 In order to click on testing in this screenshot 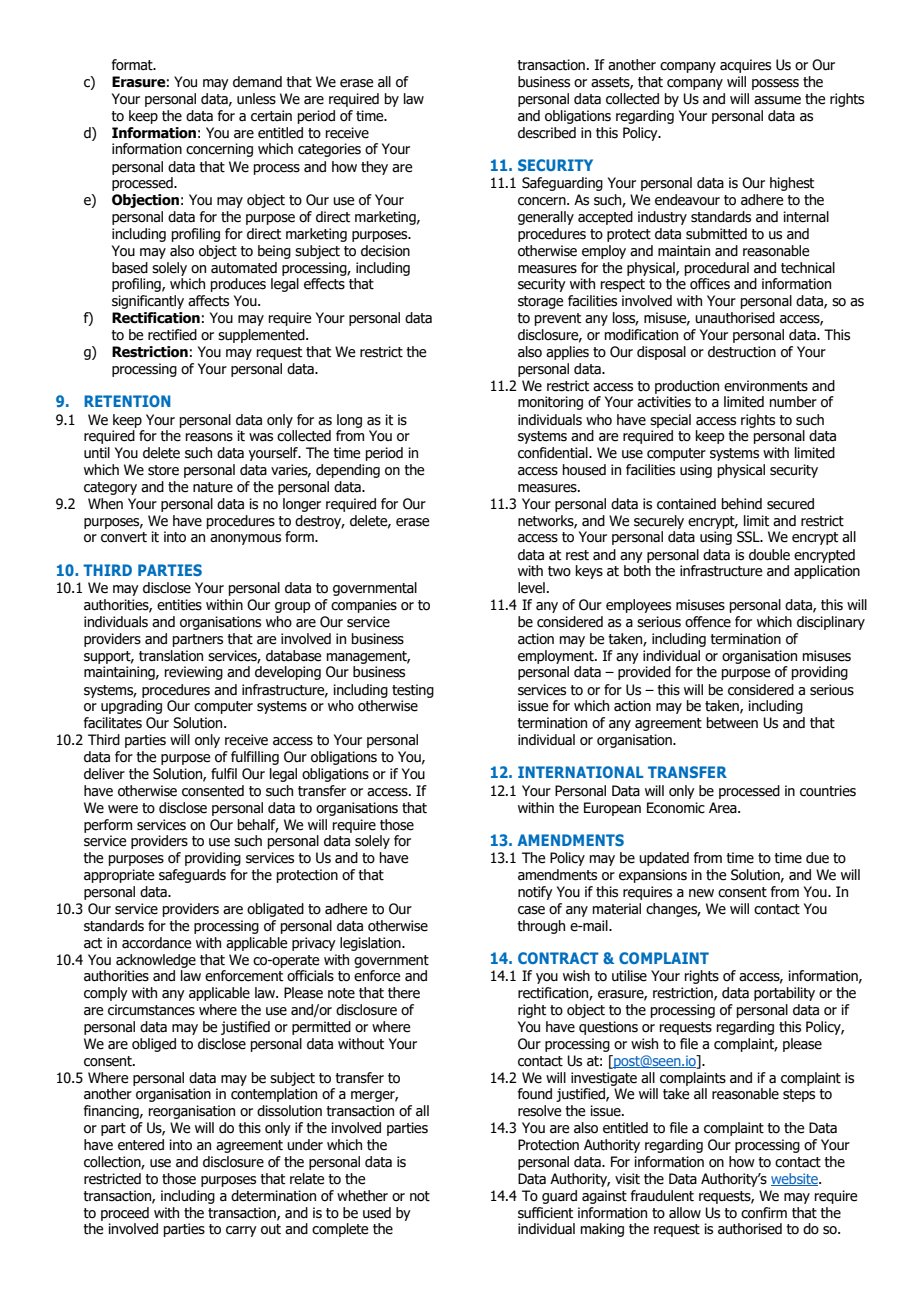, I will do `click(413, 691)`.
